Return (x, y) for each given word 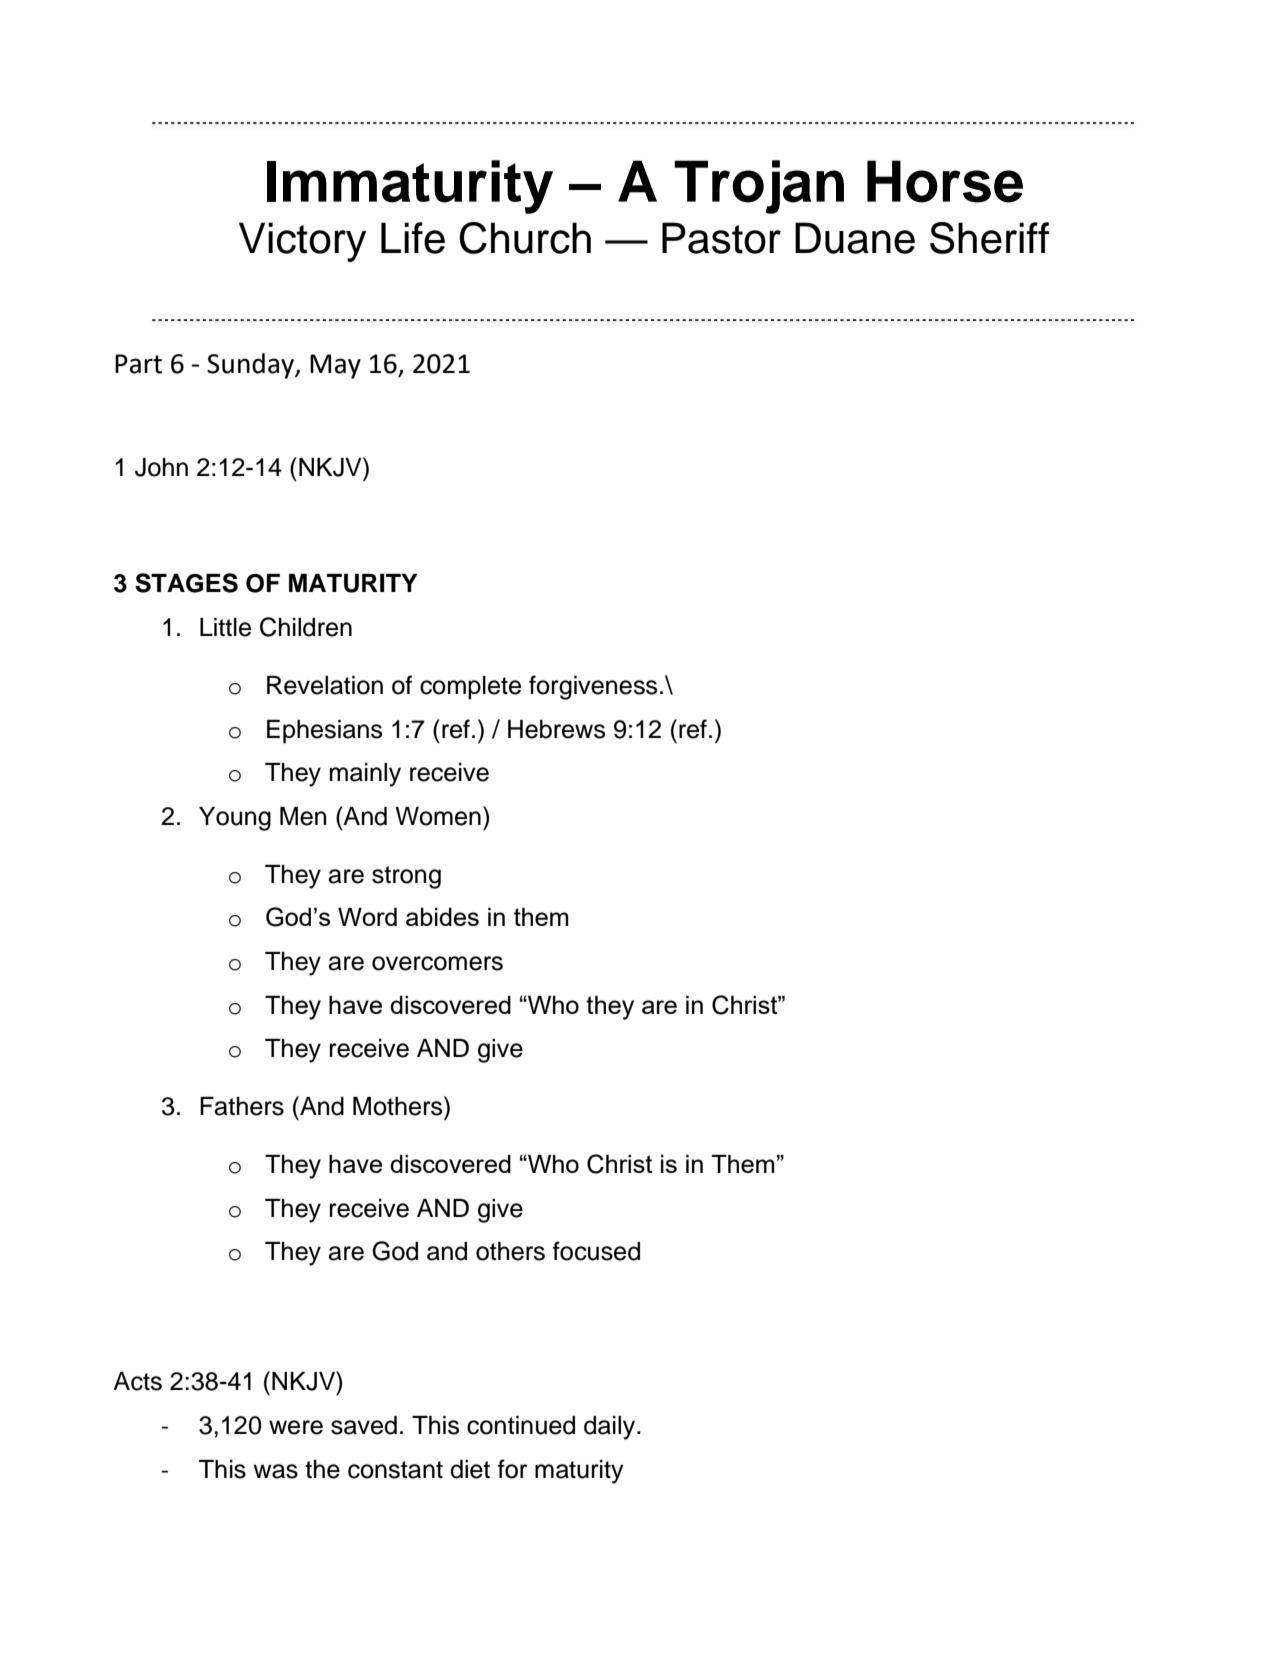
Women (438, 816)
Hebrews (556, 729)
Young (235, 819)
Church (525, 238)
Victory (302, 242)
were (296, 1427)
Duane (855, 238)
